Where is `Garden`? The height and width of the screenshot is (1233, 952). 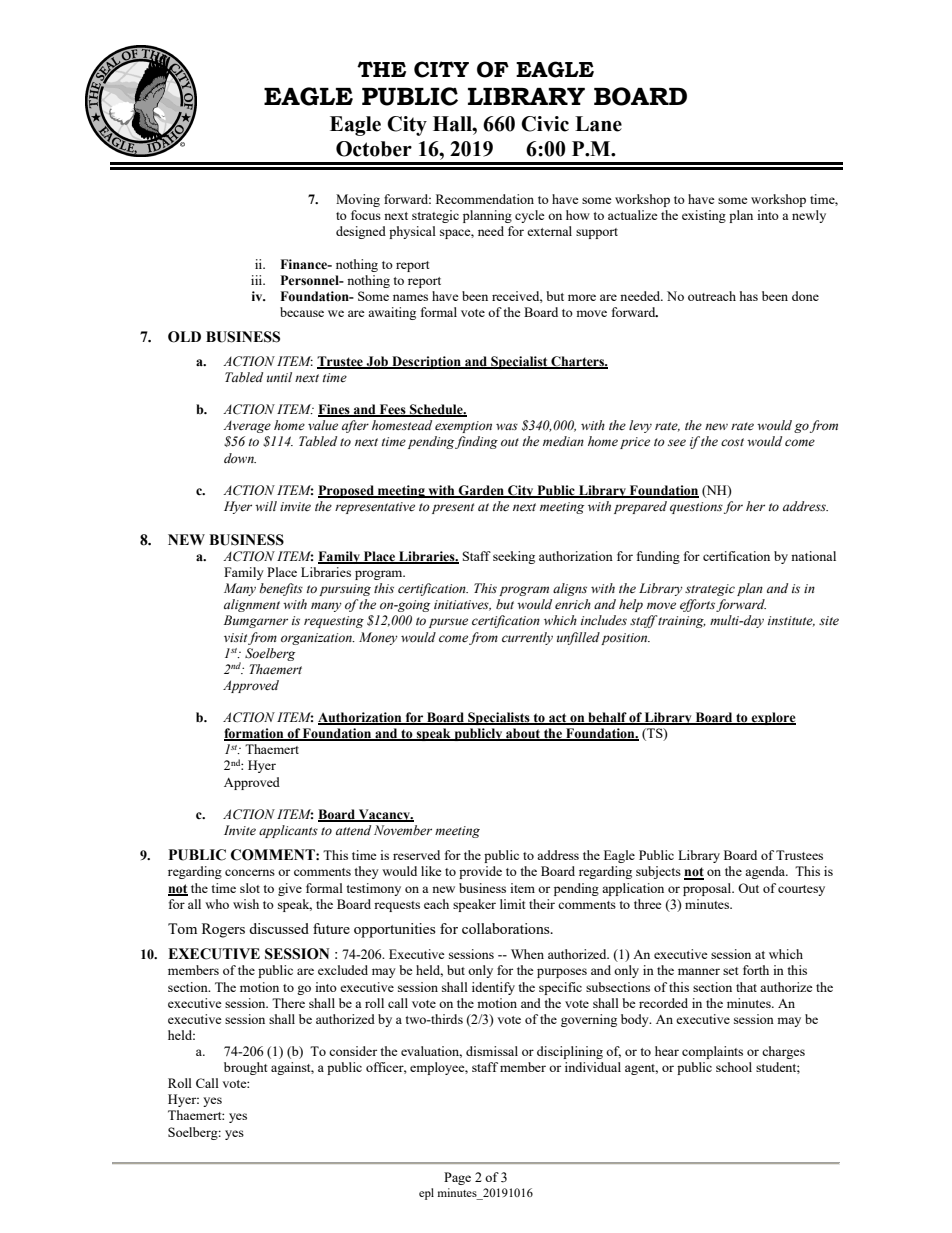
Garden is located at coordinates (482, 491).
